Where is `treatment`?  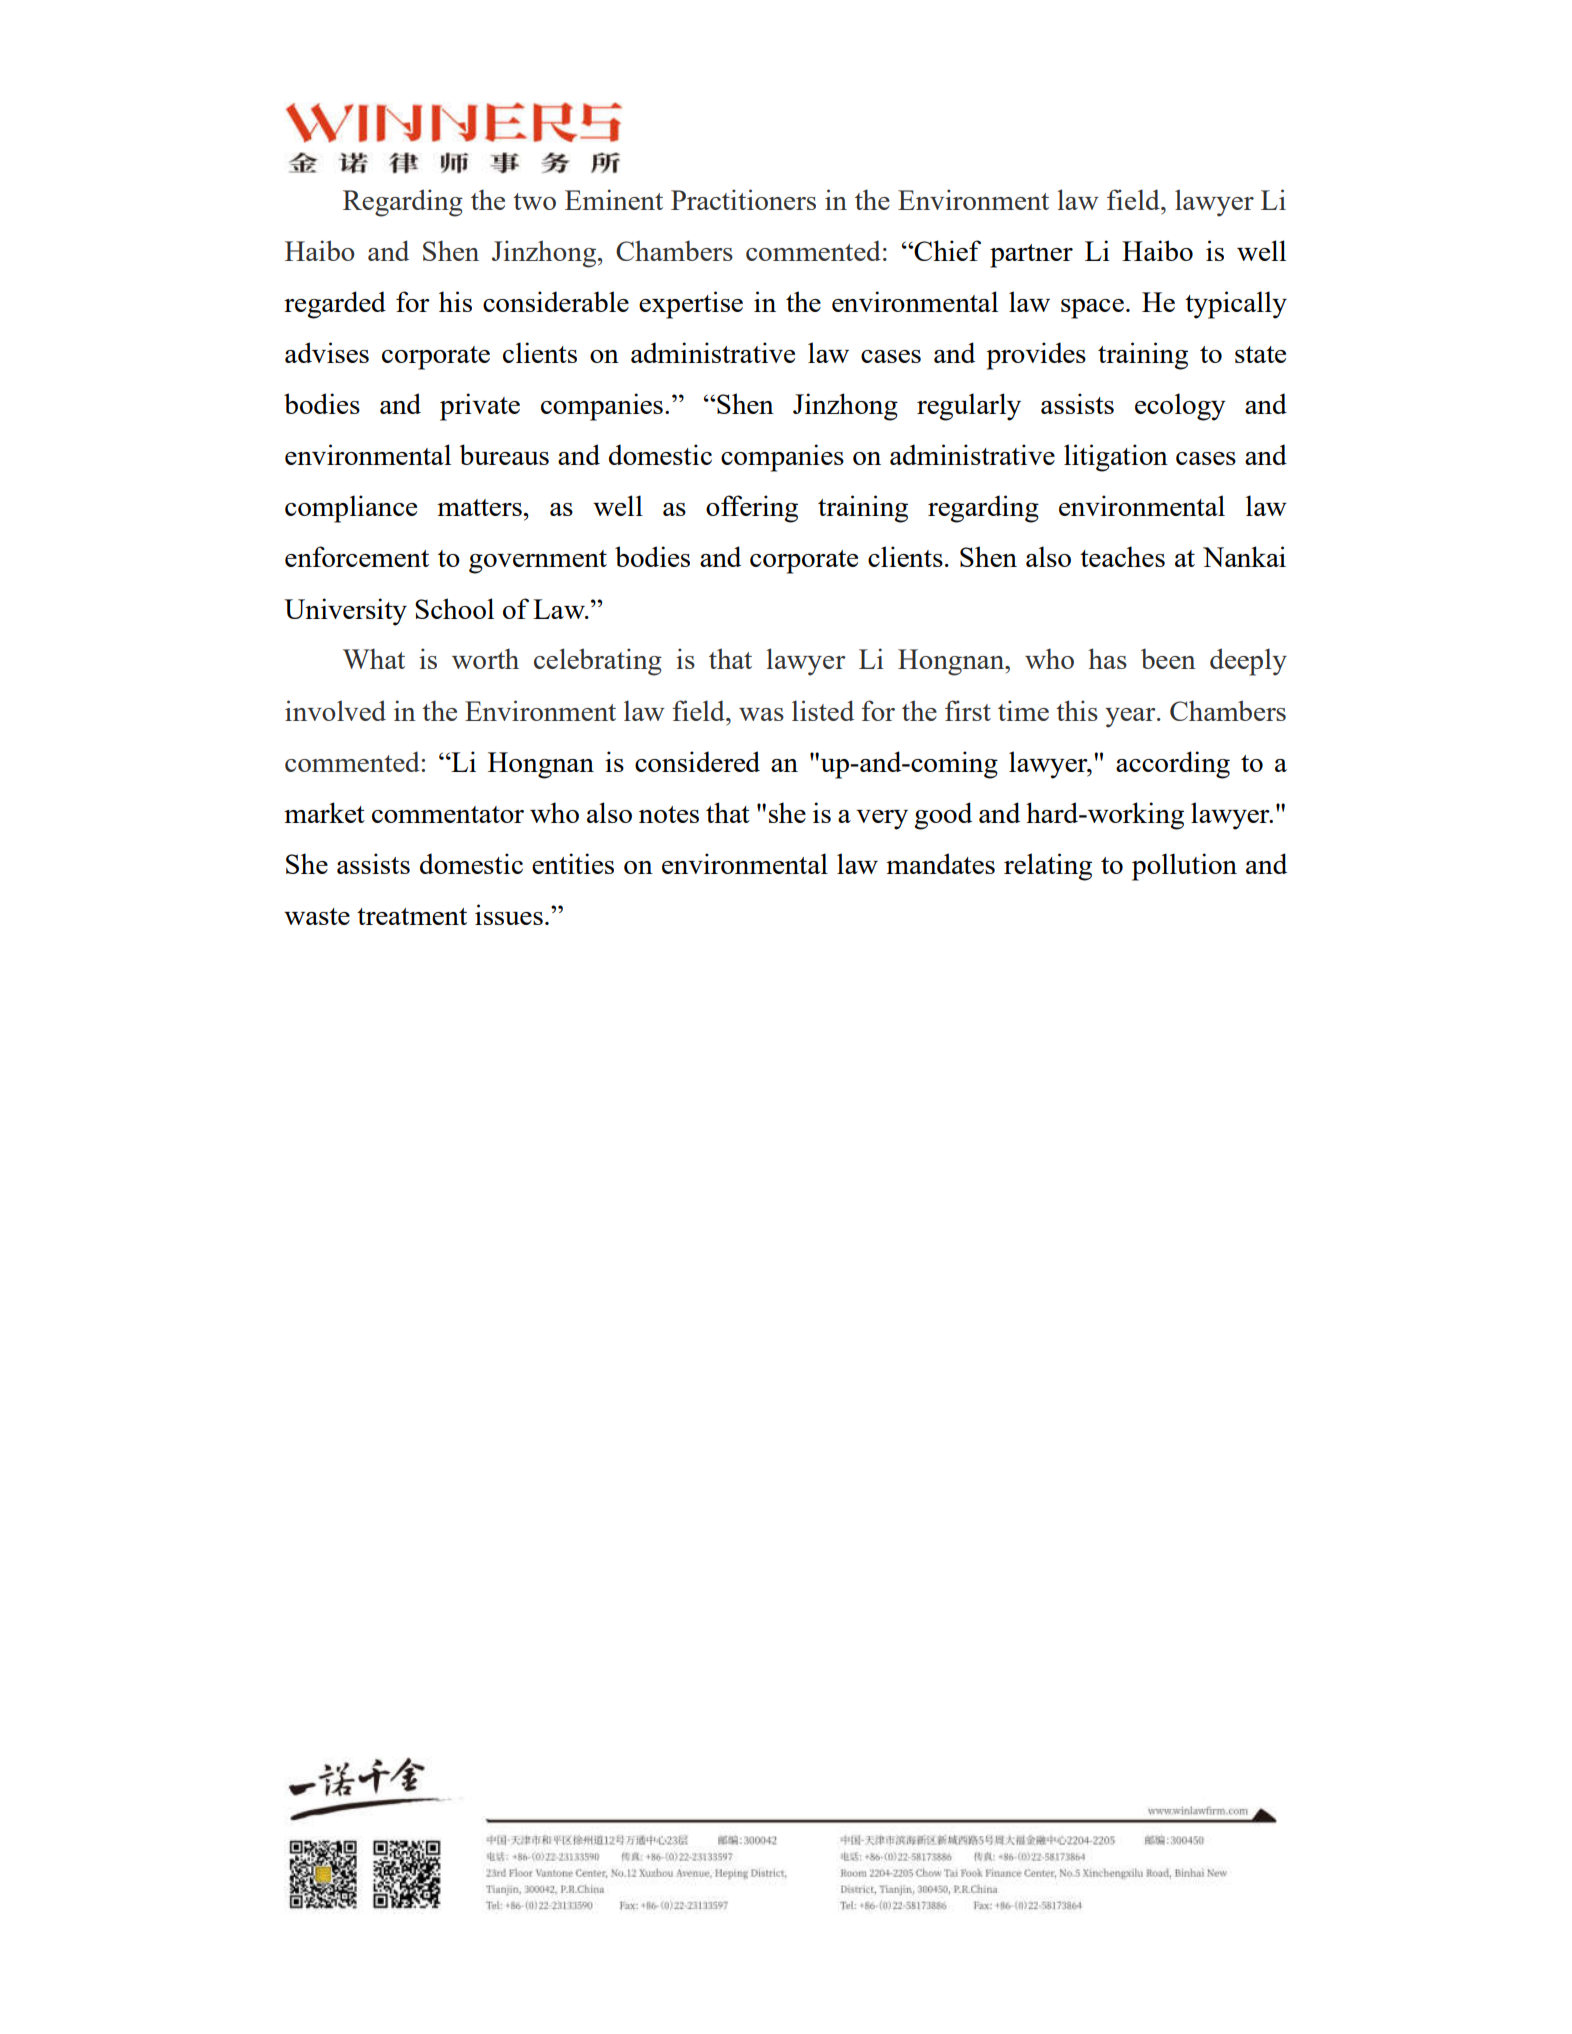
treatment is located at coordinates (412, 916).
